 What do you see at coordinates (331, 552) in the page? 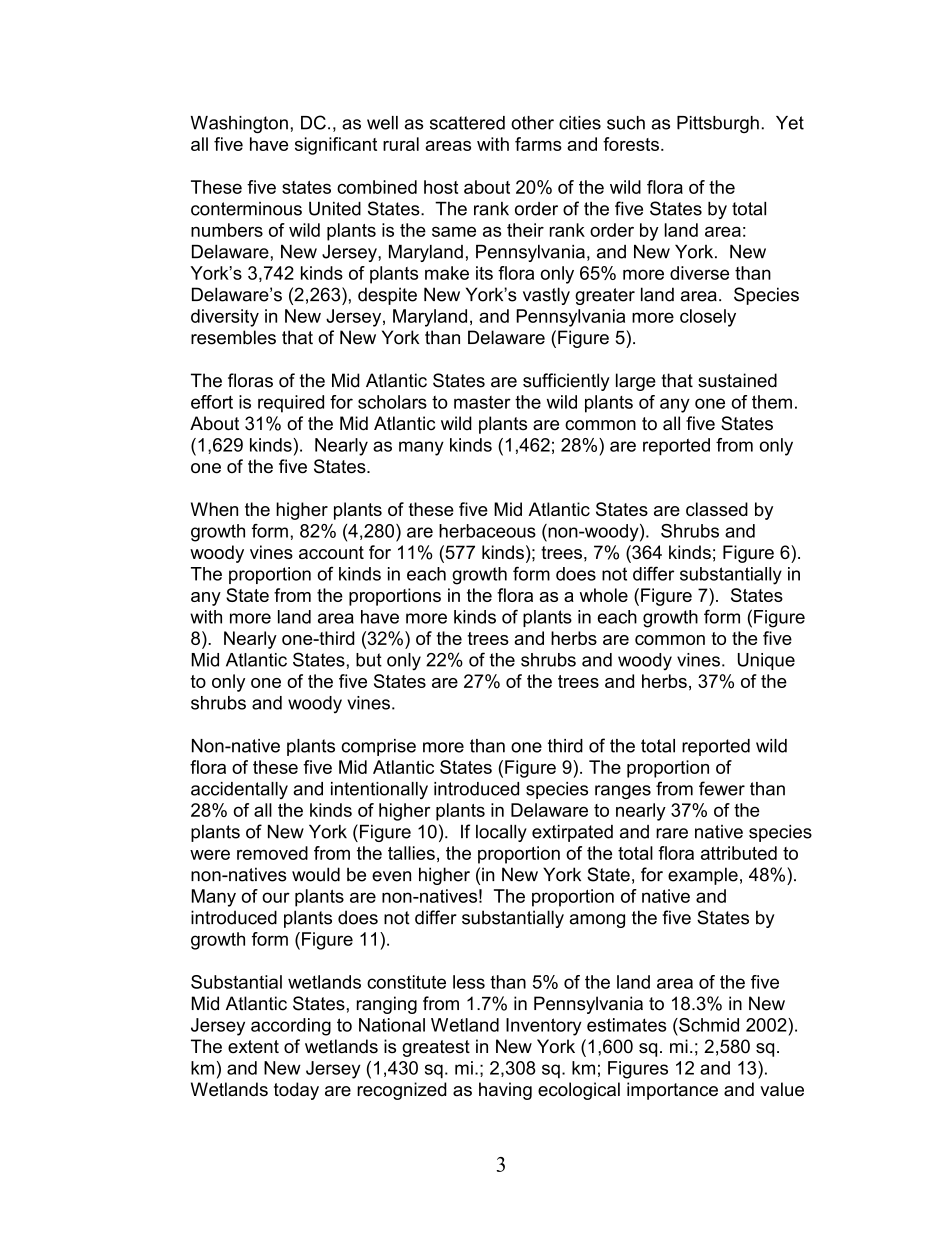
I see `account` at bounding box center [331, 552].
